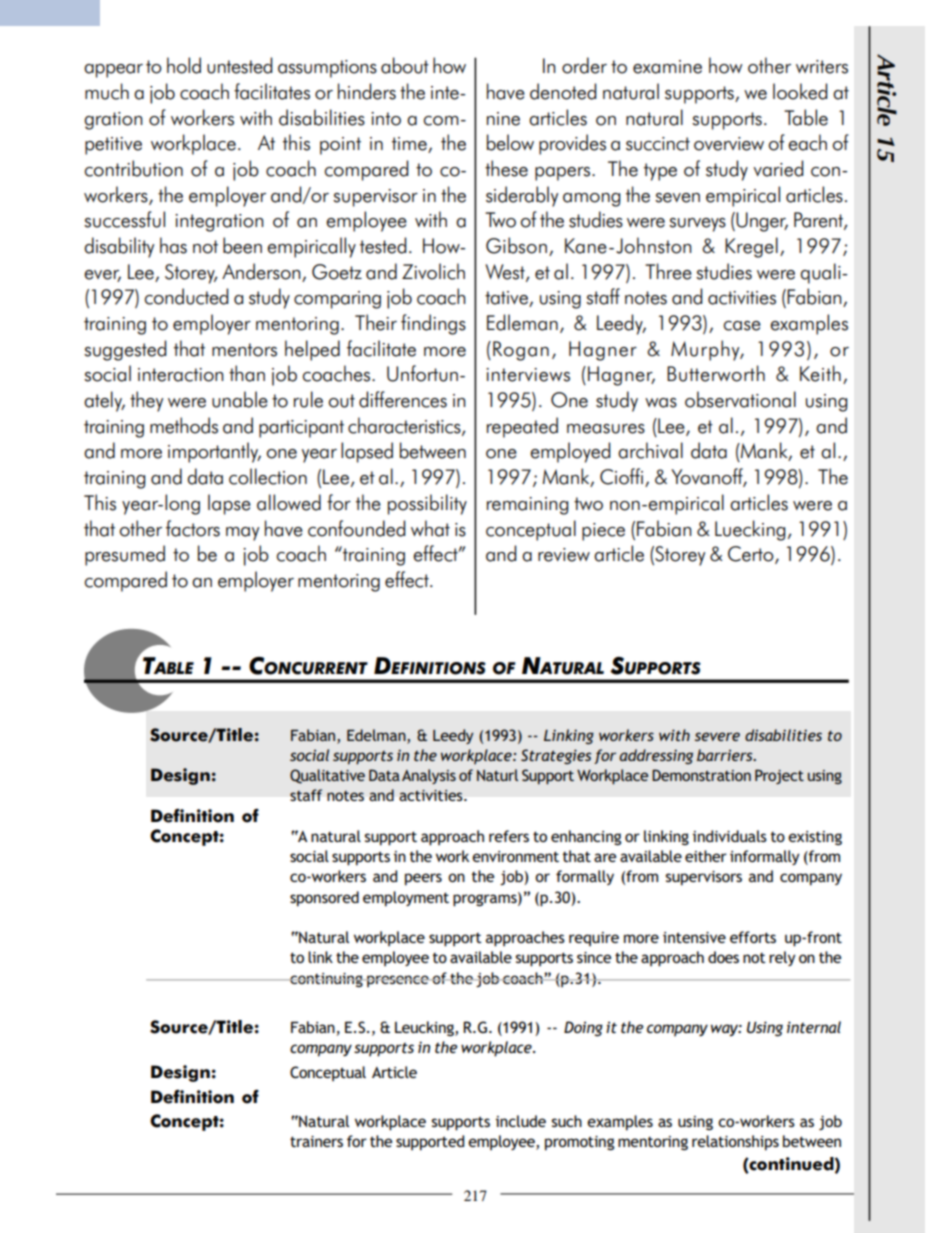  Describe the element at coordinates (521, 1121) in the screenshot. I see `include` at that location.
